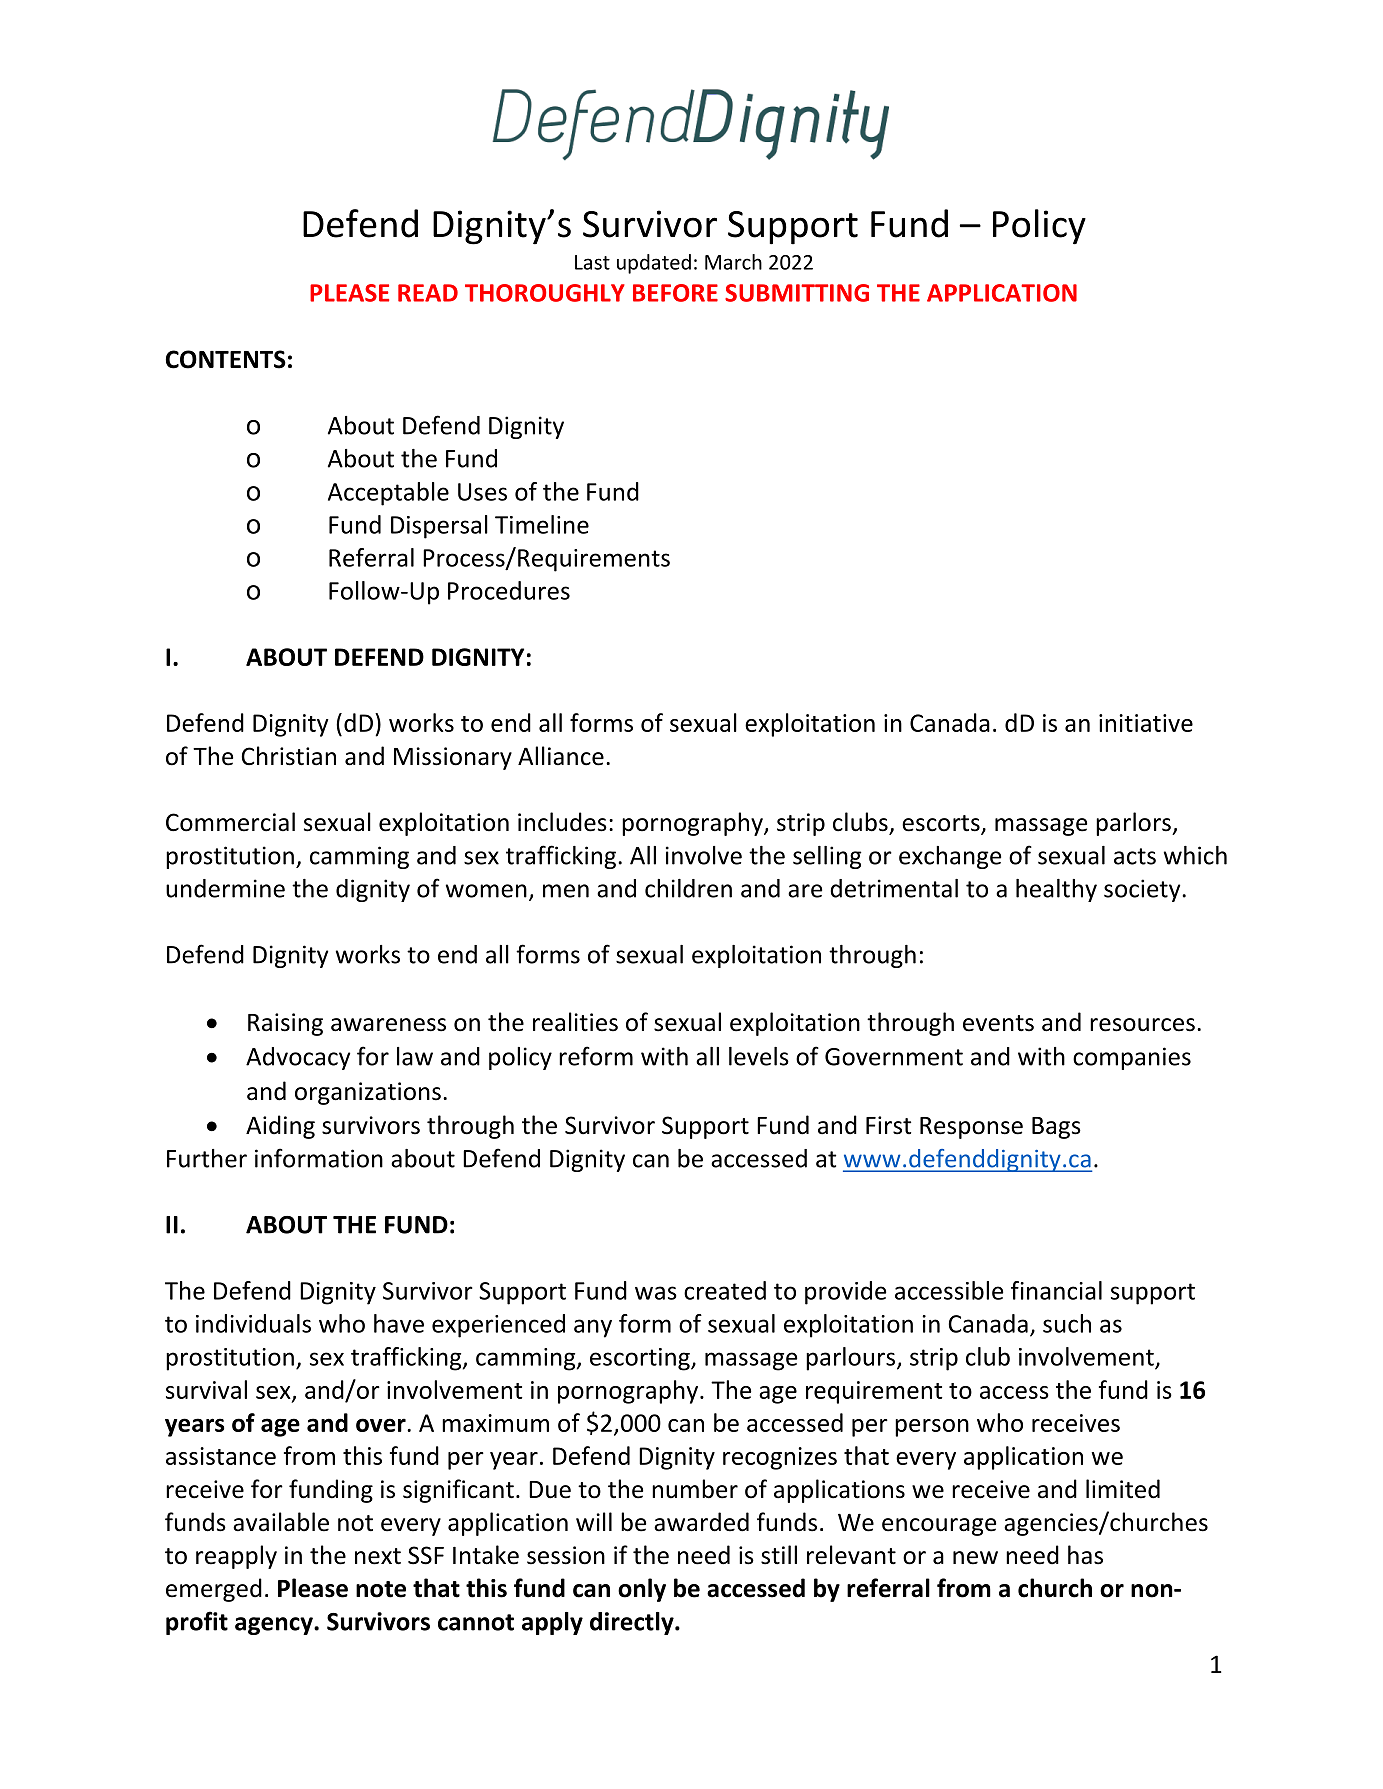 The height and width of the screenshot is (1789, 1383). Describe the element at coordinates (797, 293) in the screenshot. I see `SUBMITTING` at that location.
